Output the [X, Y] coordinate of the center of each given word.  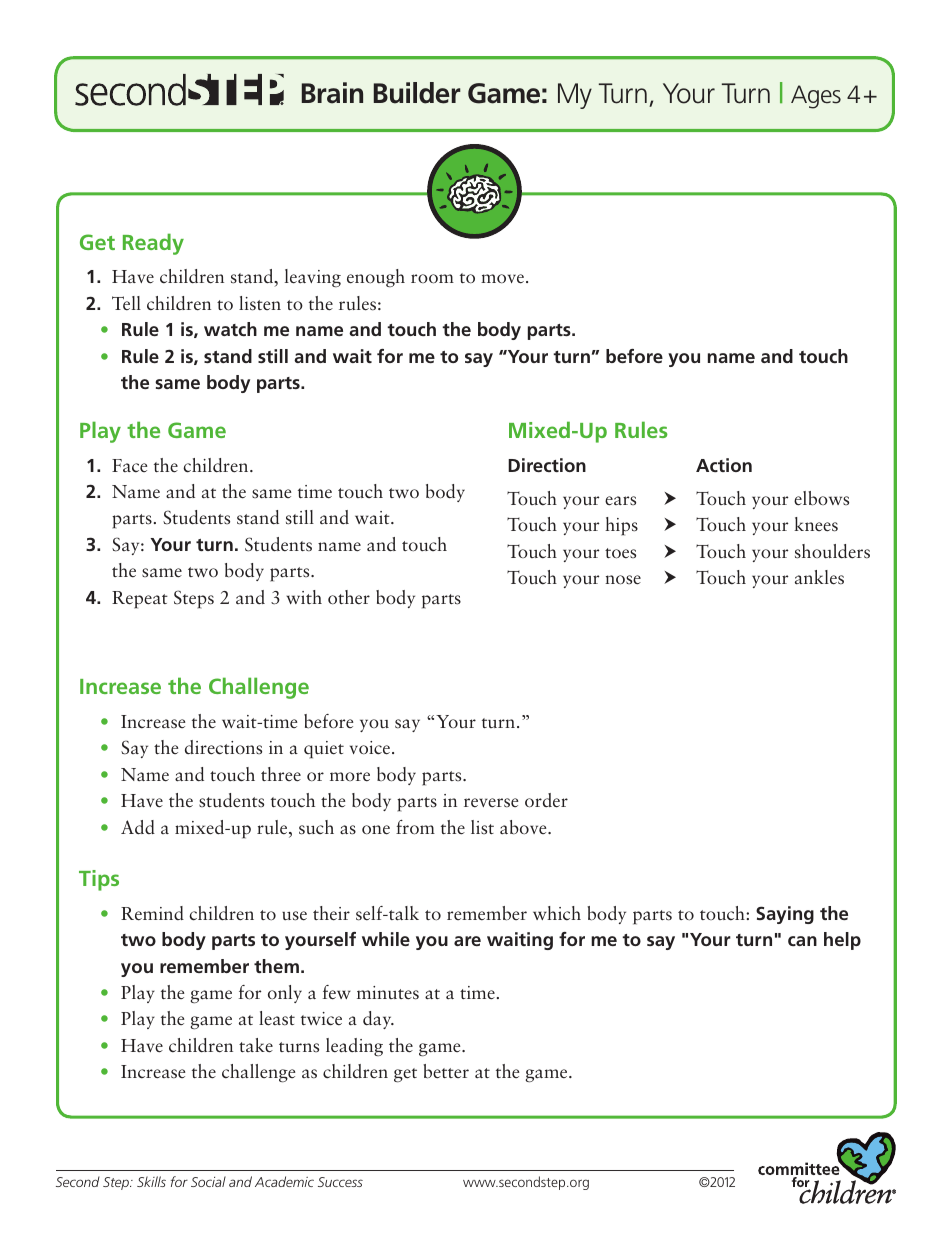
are [467, 941]
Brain [332, 93]
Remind [152, 913]
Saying [785, 915]
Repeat [140, 600]
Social [208, 1181]
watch [230, 329]
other [349, 597]
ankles [819, 577]
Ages [816, 97]
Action [724, 465]
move [504, 279]
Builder [417, 93]
